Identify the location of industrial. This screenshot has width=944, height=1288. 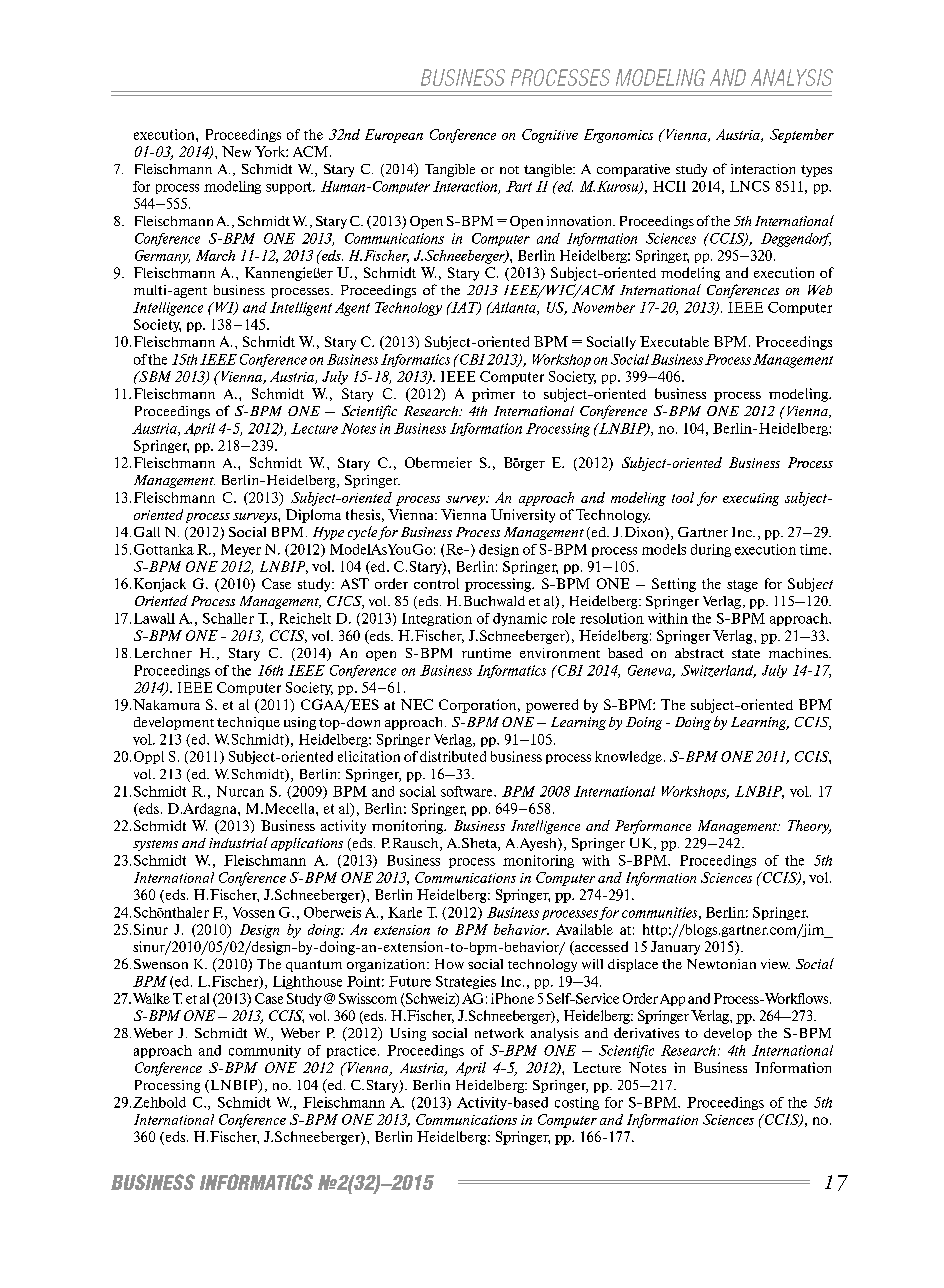
(238, 842).
